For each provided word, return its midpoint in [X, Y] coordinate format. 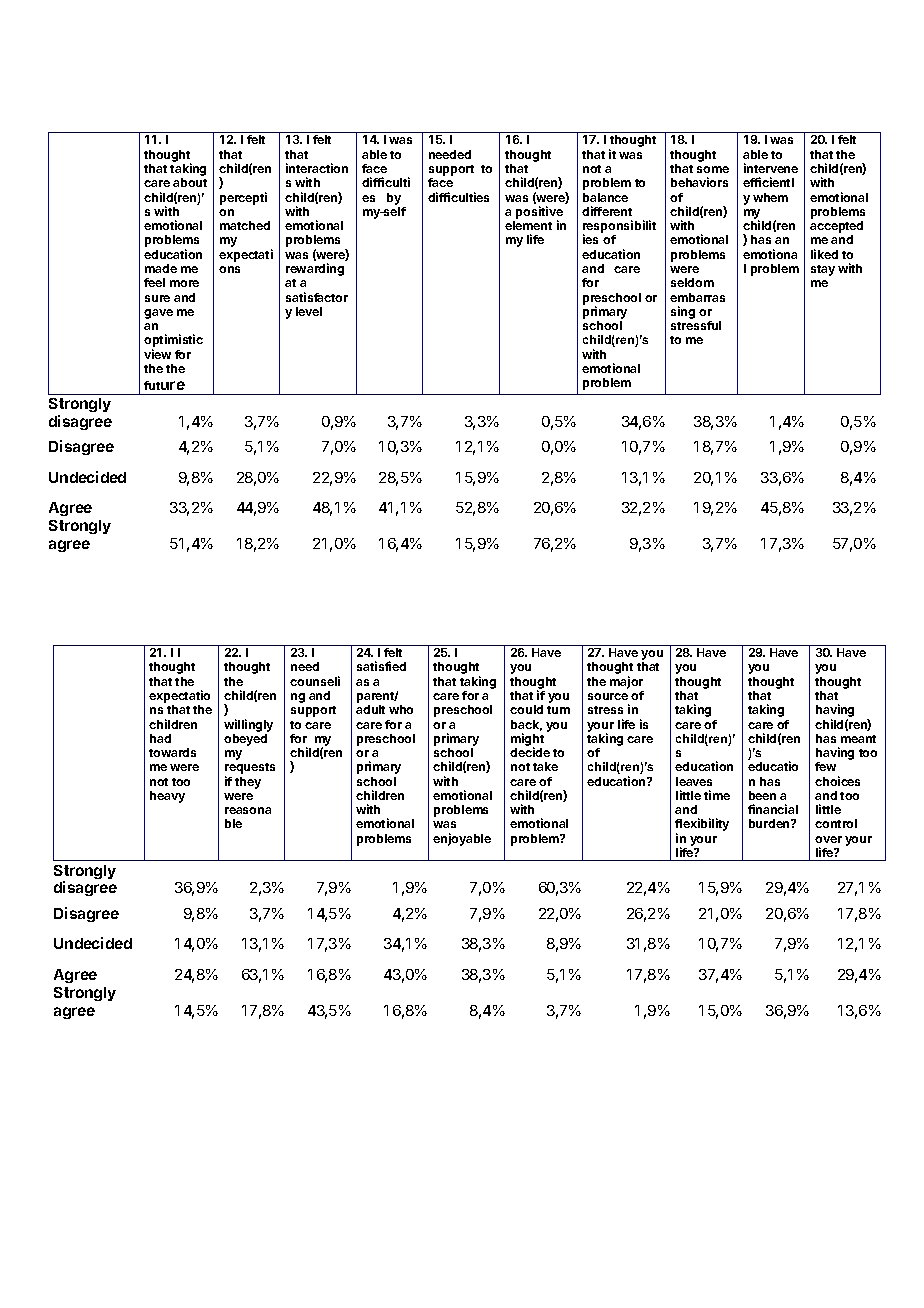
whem [770, 197]
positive [539, 213]
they [248, 783]
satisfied [381, 666]
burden [770, 823]
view [157, 354]
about [190, 182]
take [545, 766]
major [626, 682]
